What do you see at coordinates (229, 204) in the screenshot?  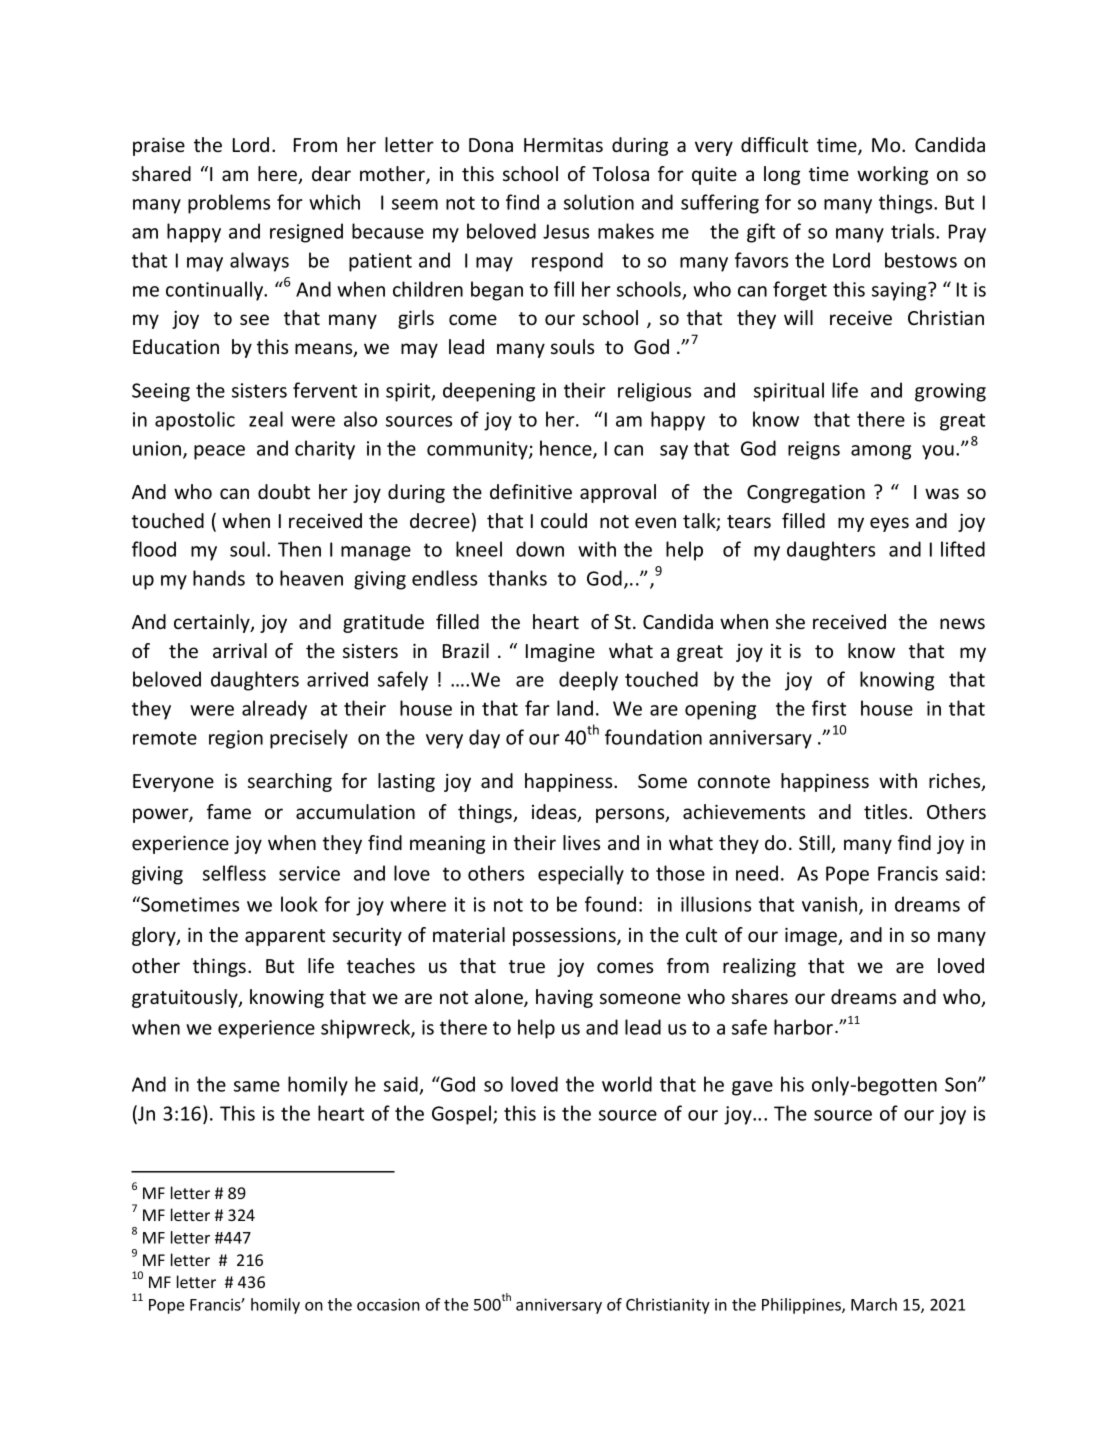 I see `problems` at bounding box center [229, 204].
